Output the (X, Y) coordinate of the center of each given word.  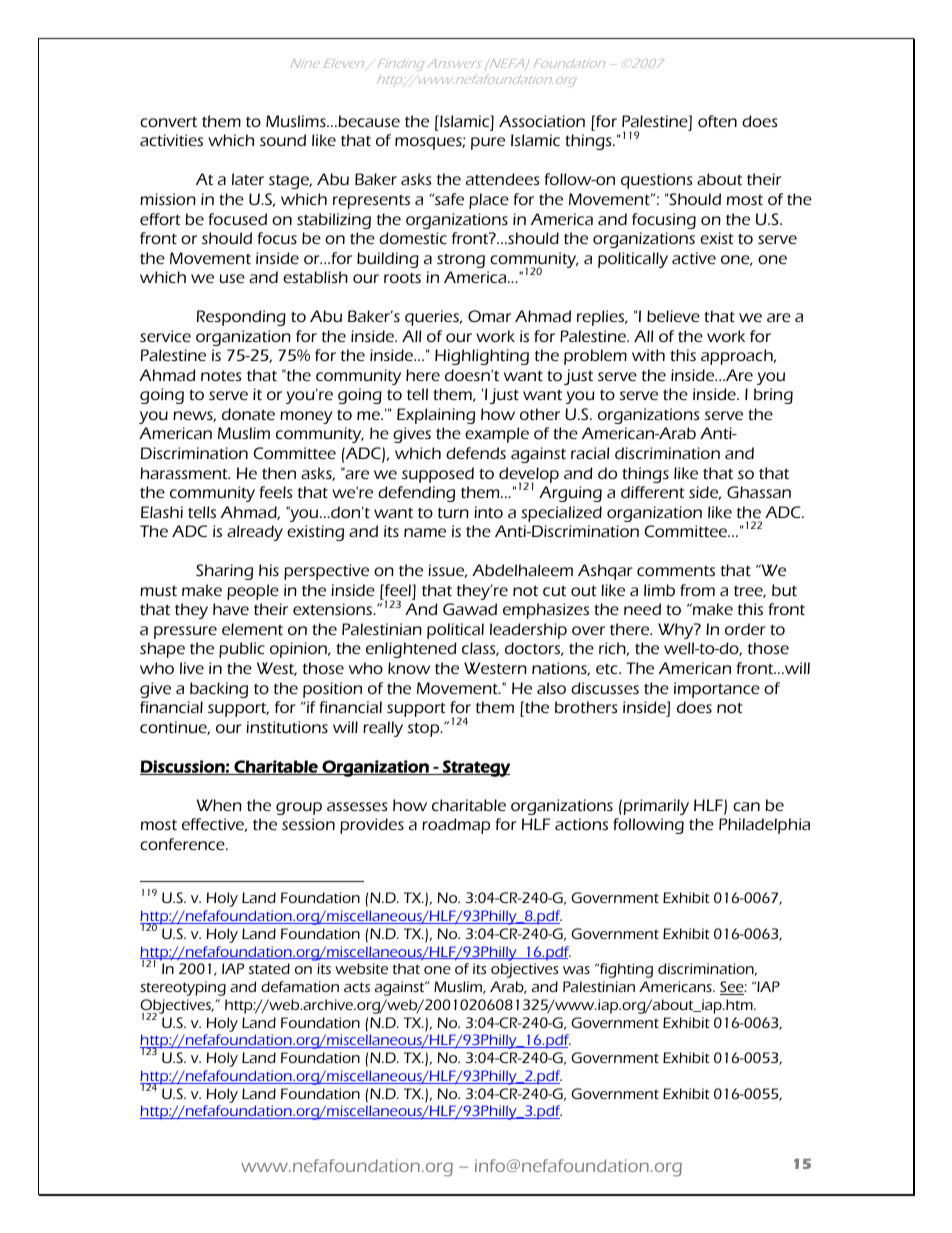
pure (488, 143)
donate (248, 414)
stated (269, 968)
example (497, 435)
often (717, 121)
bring (773, 396)
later (248, 179)
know (409, 668)
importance (717, 690)
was (576, 970)
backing (219, 690)
